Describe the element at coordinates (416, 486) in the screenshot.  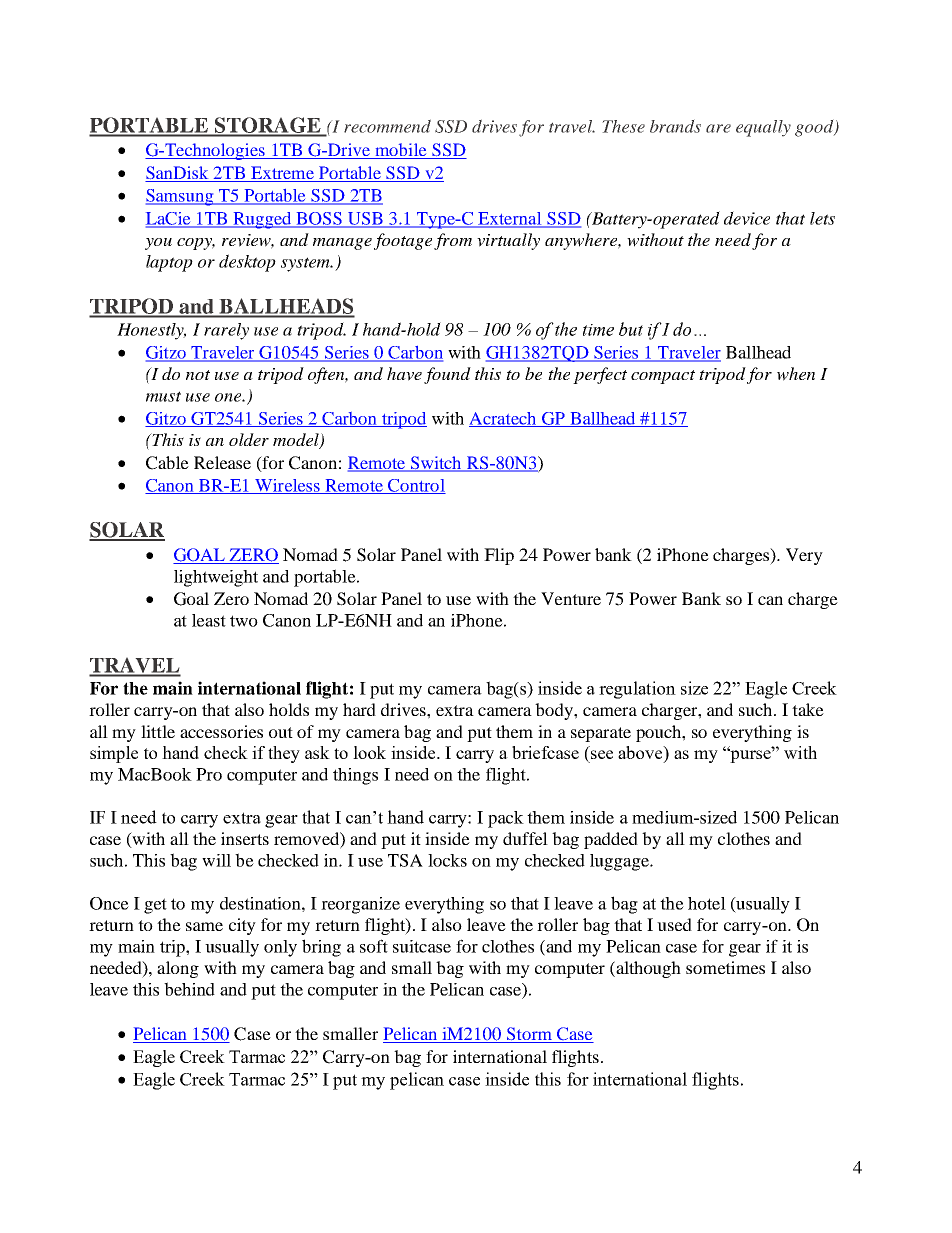
I see `Control` at that location.
